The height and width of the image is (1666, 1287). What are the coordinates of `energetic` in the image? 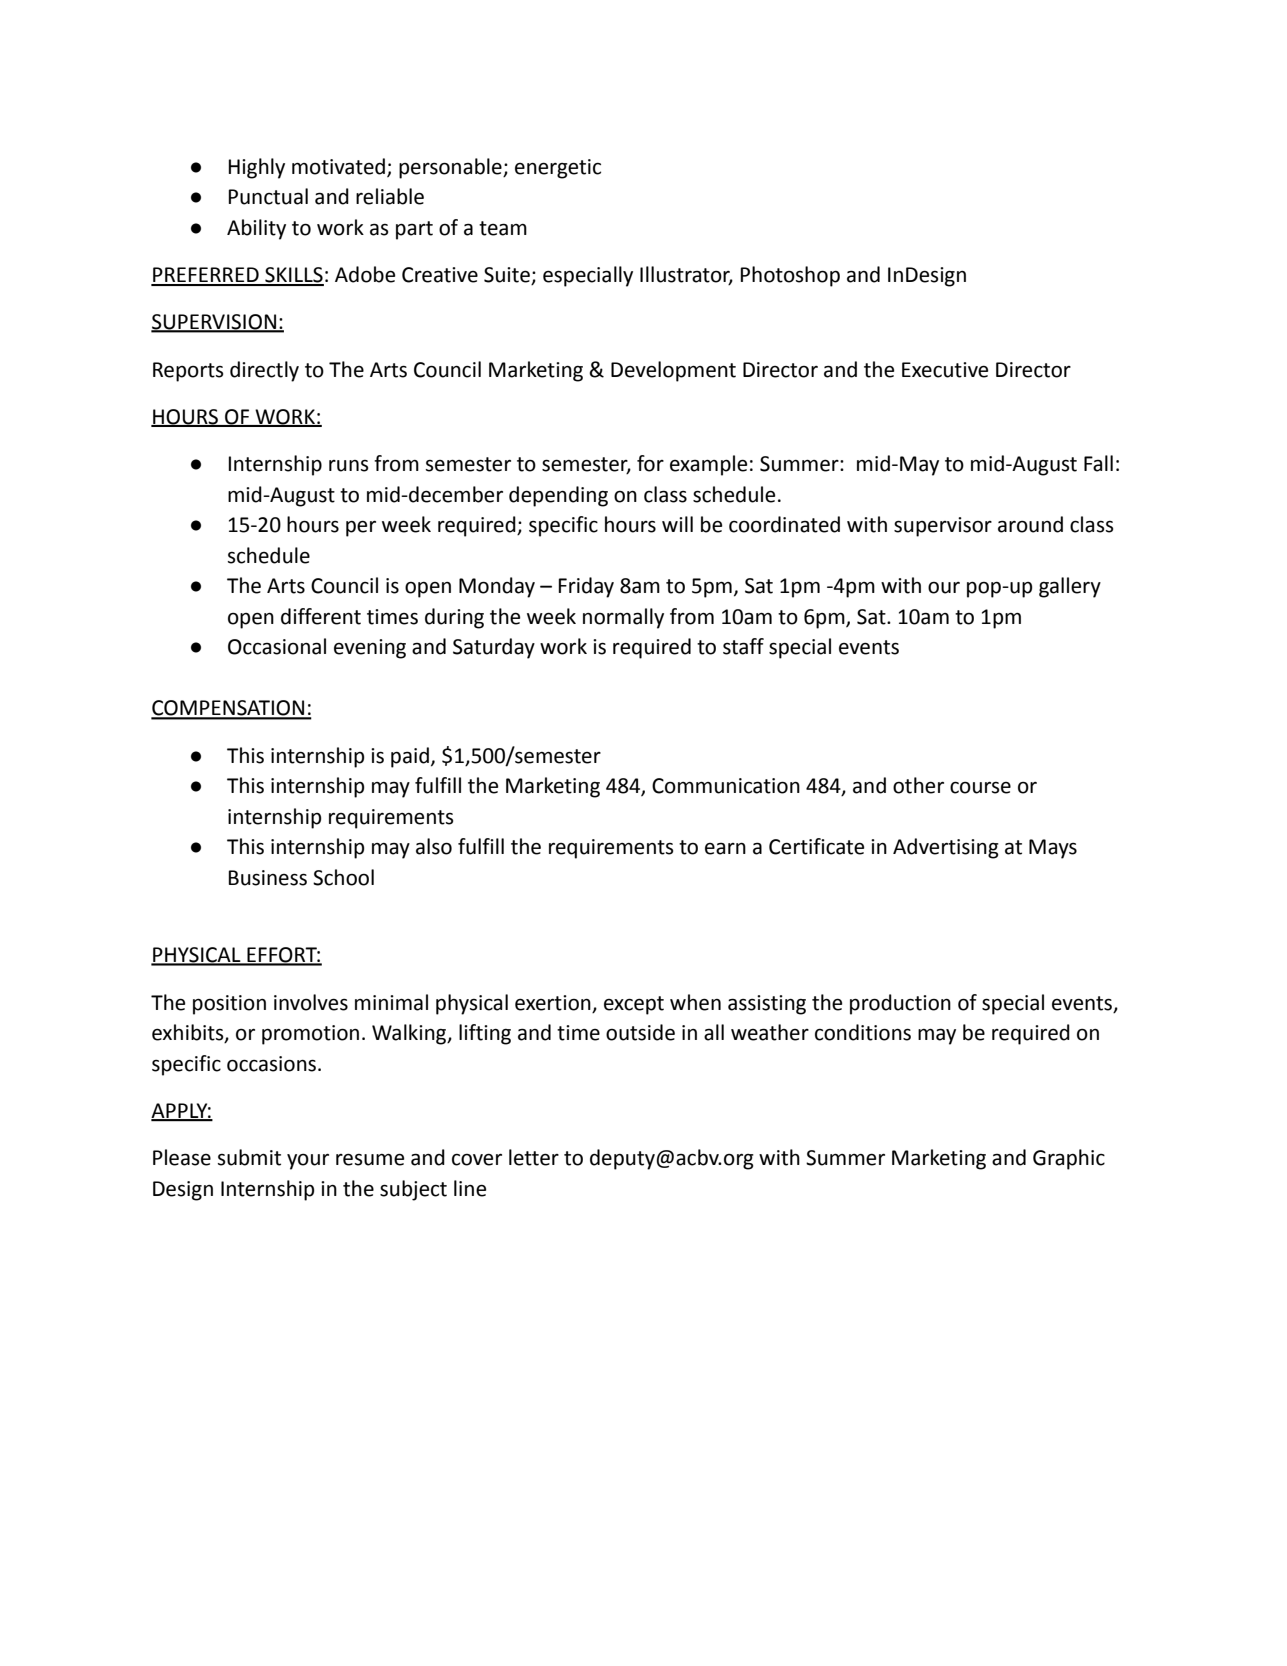 It's located at (558, 169).
